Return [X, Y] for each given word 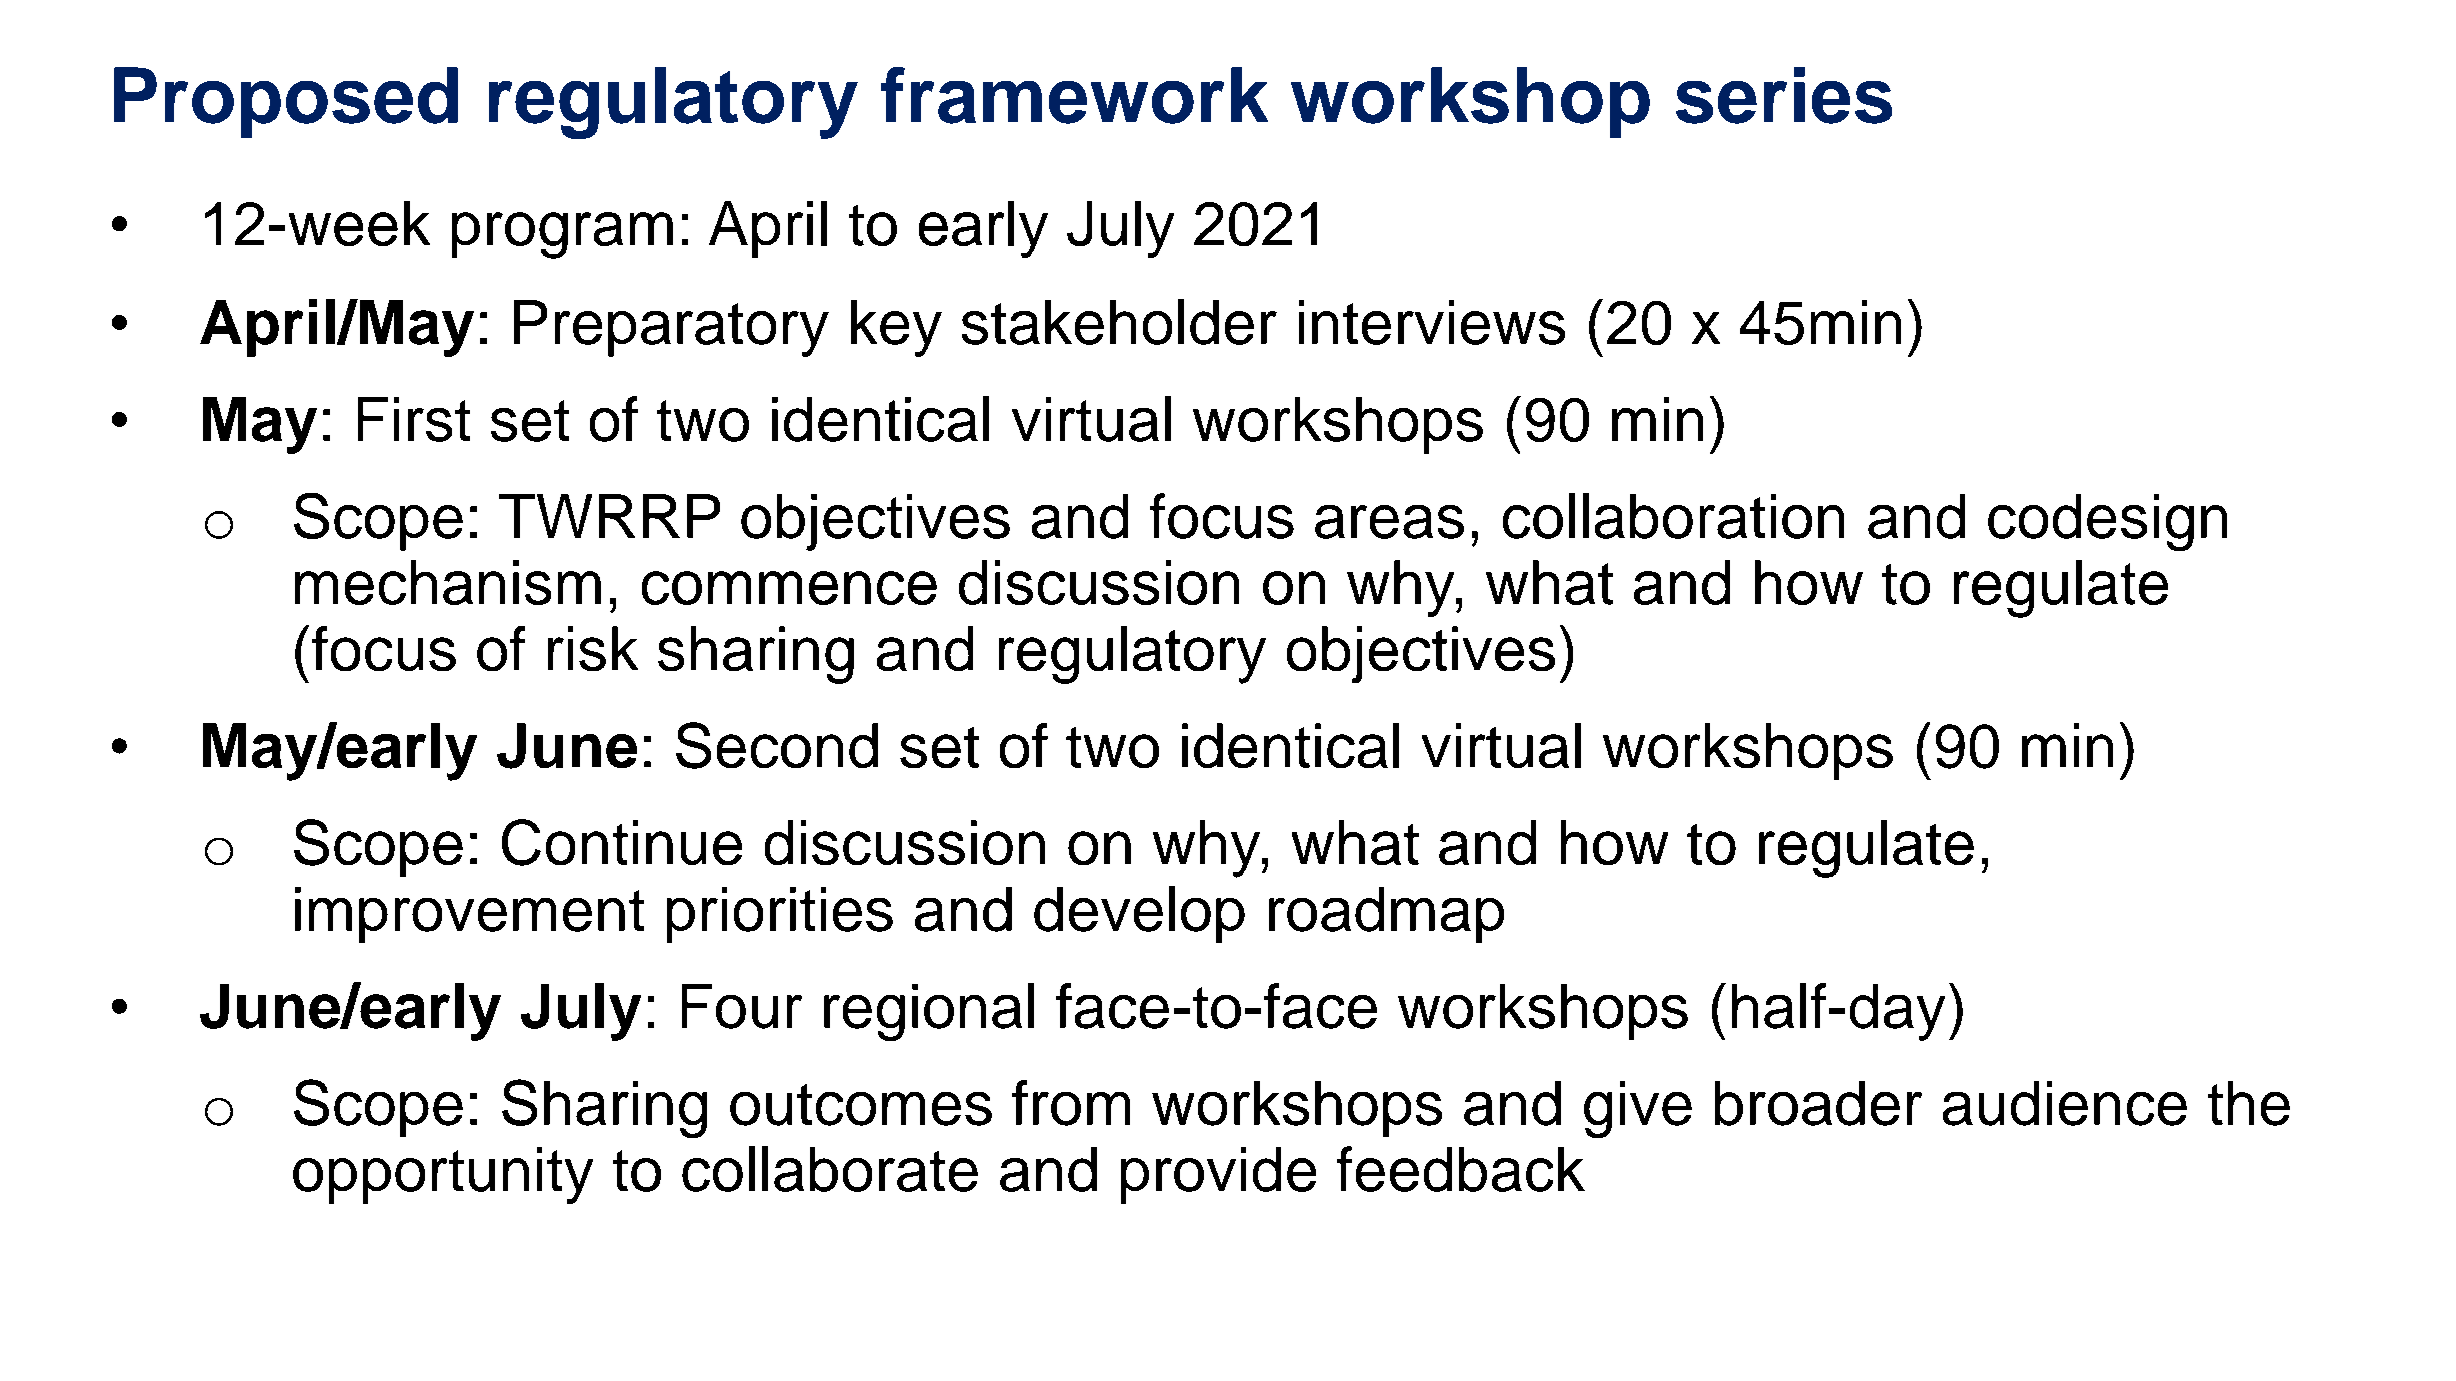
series [1784, 95]
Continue [622, 842]
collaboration [1673, 516]
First [414, 419]
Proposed [286, 102]
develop [1139, 914]
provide [1218, 1175]
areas [1389, 522]
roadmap [1386, 915]
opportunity [443, 1175]
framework [1074, 95]
